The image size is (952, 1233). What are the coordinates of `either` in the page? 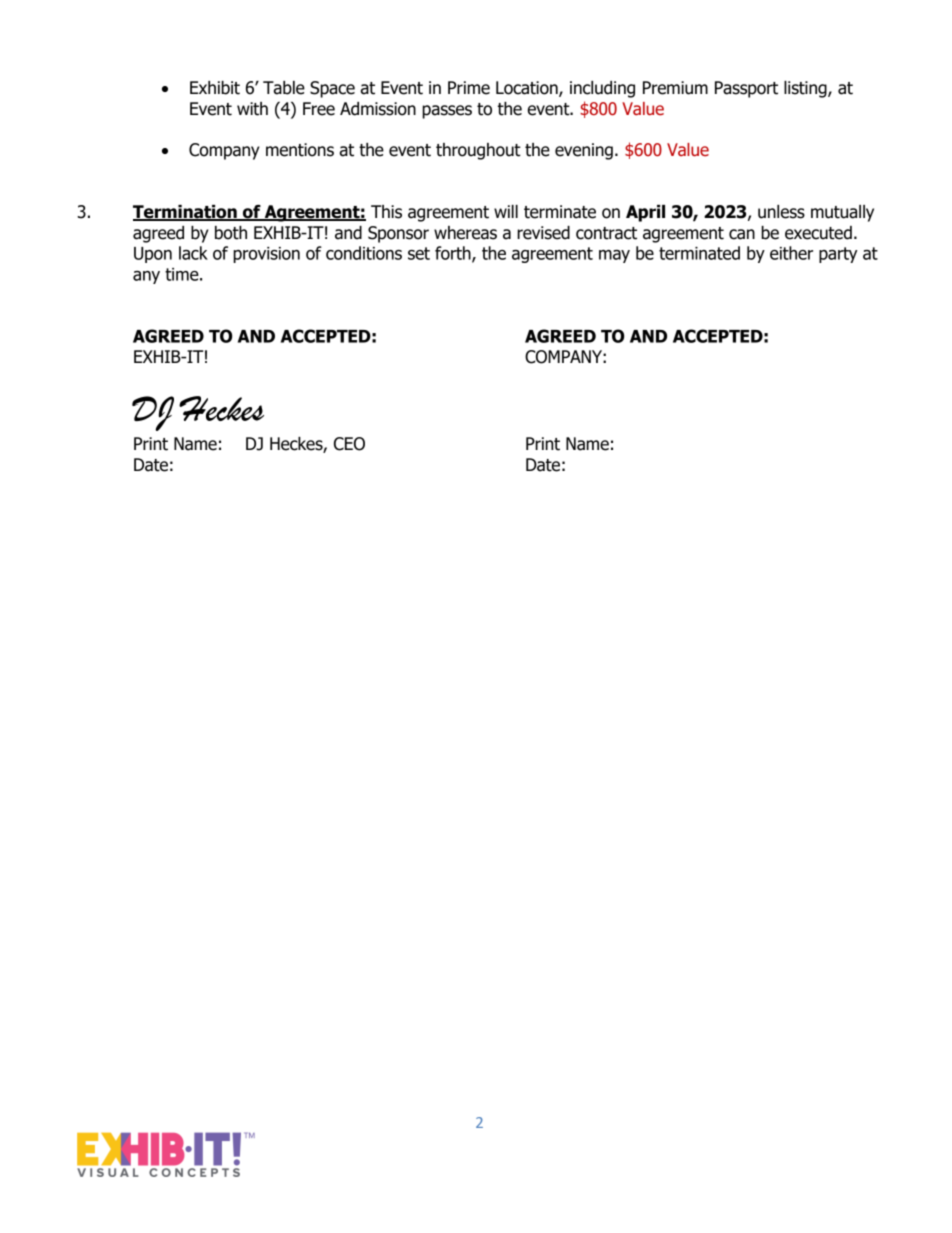 It's located at (791, 253).
